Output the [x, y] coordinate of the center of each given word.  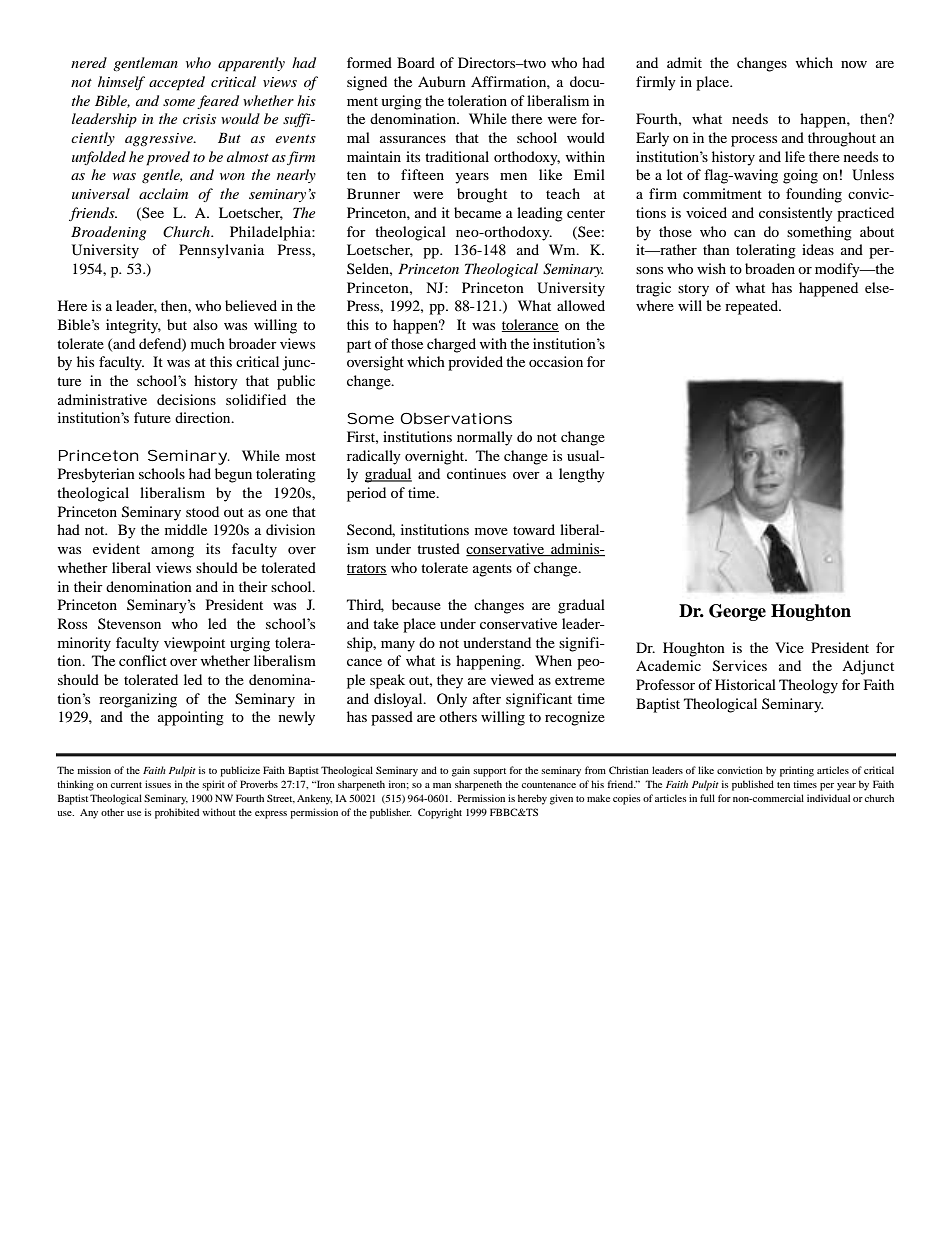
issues [158, 784]
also [205, 324]
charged [451, 345]
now [854, 64]
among [172, 552]
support [489, 772]
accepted [177, 83]
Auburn [442, 81]
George [737, 612]
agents [492, 570]
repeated [753, 307]
